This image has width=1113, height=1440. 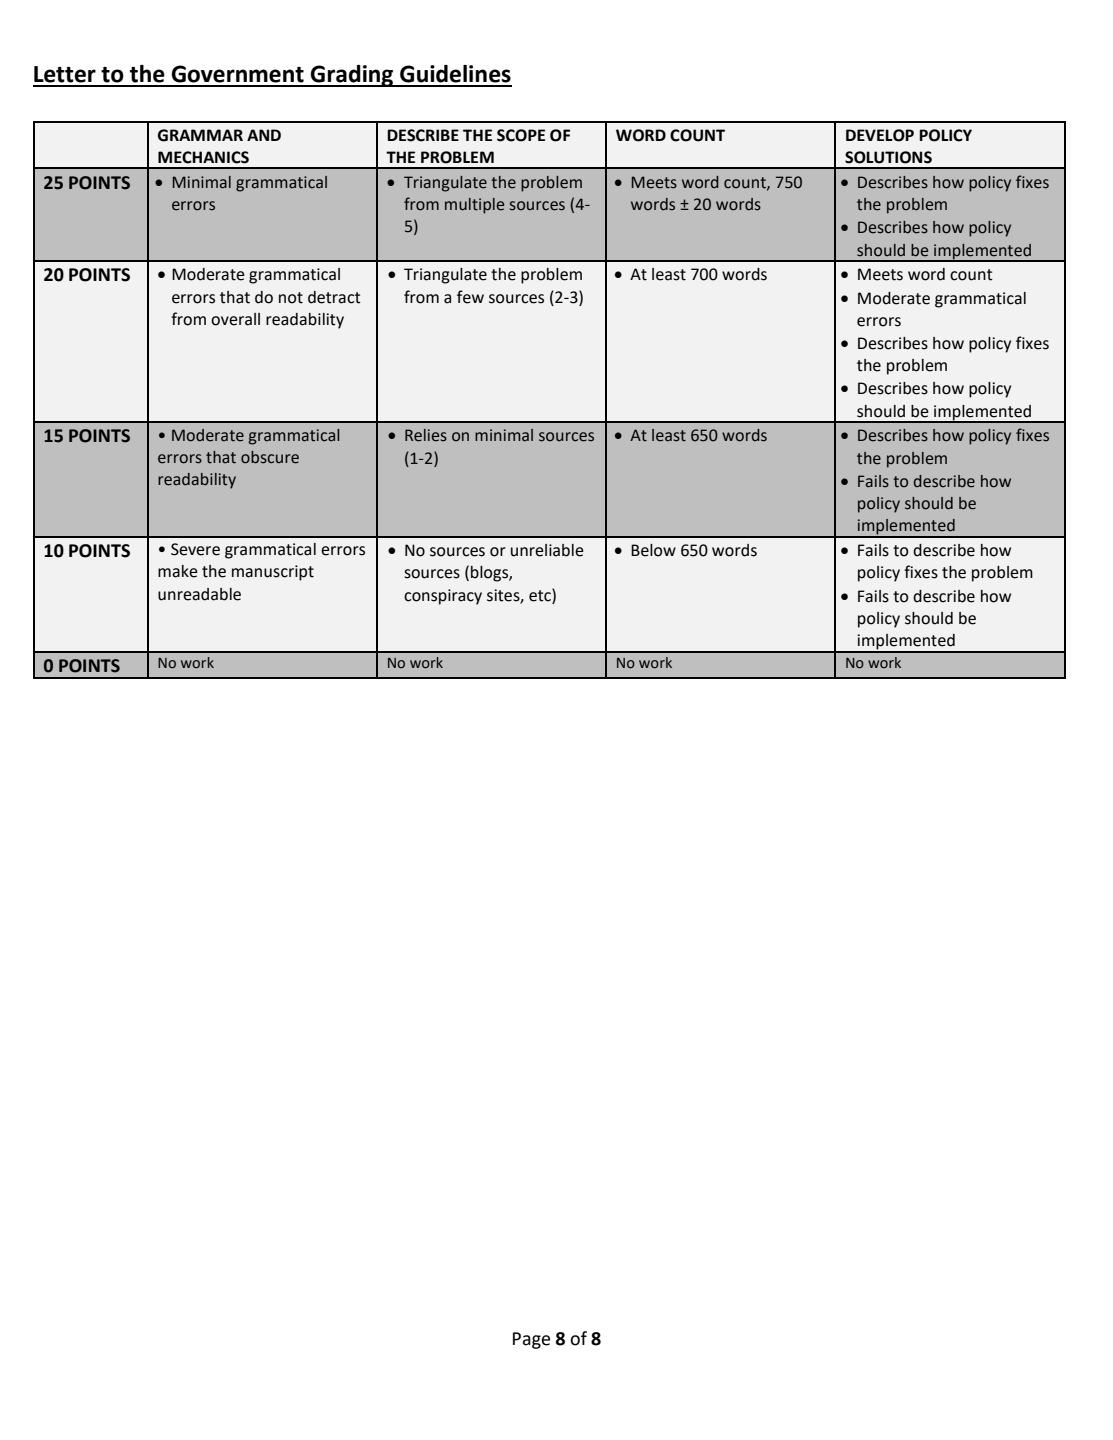 What do you see at coordinates (264, 135) in the image?
I see `AND` at bounding box center [264, 135].
